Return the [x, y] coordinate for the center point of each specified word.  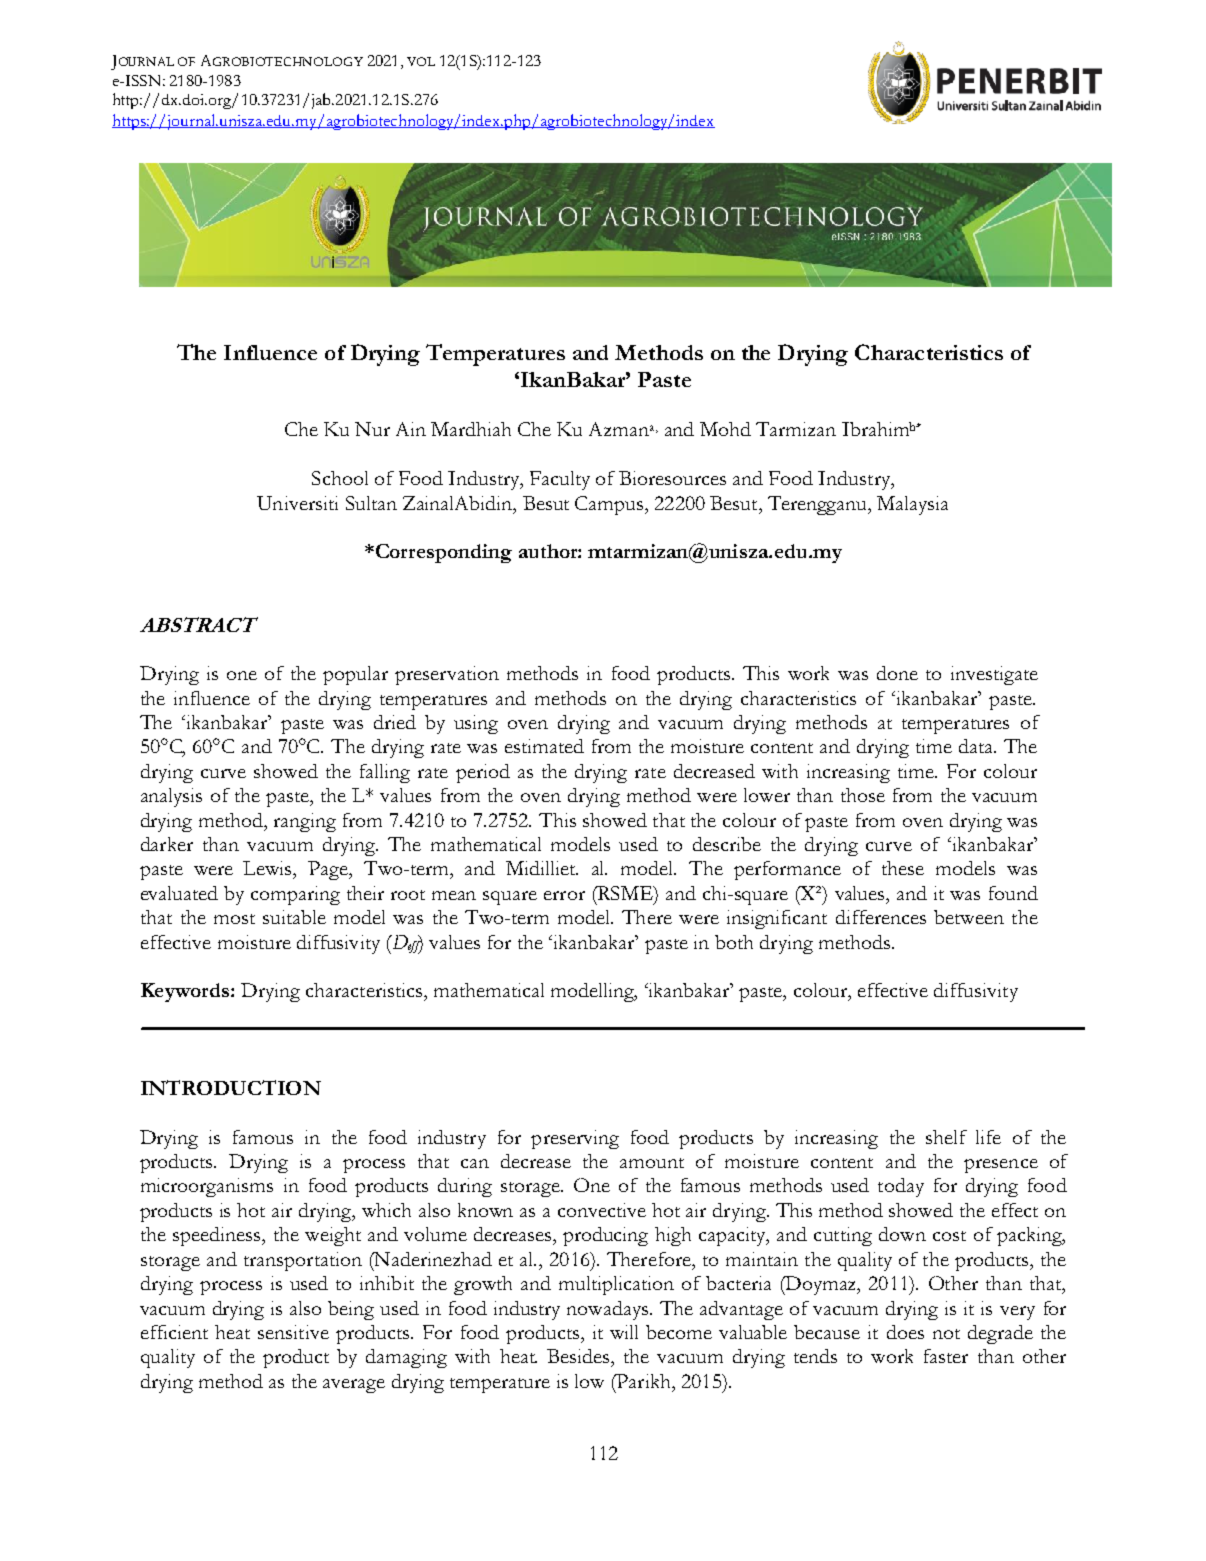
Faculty [560, 480]
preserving [575, 1139]
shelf [946, 1137]
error [564, 895]
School [340, 478]
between [969, 917]
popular [355, 675]
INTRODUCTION [231, 1087]
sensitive [293, 1332]
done [897, 673]
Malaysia [912, 505]
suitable [294, 917]
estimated [544, 746]
